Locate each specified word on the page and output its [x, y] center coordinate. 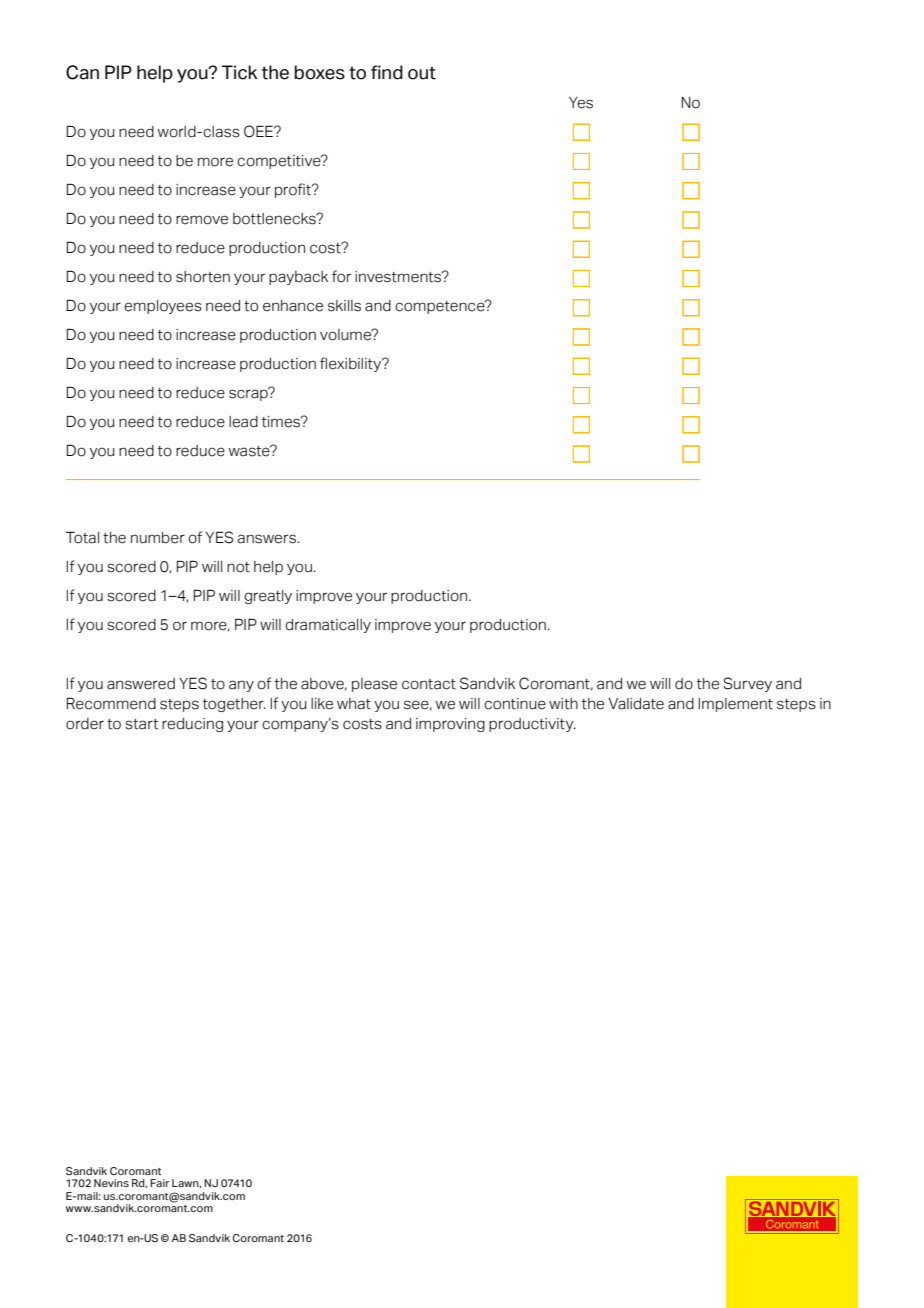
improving [450, 725]
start [141, 724]
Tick [240, 72]
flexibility [352, 364]
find [387, 72]
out [422, 73]
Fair [159, 1183]
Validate [636, 704]
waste [250, 451]
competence [441, 307]
